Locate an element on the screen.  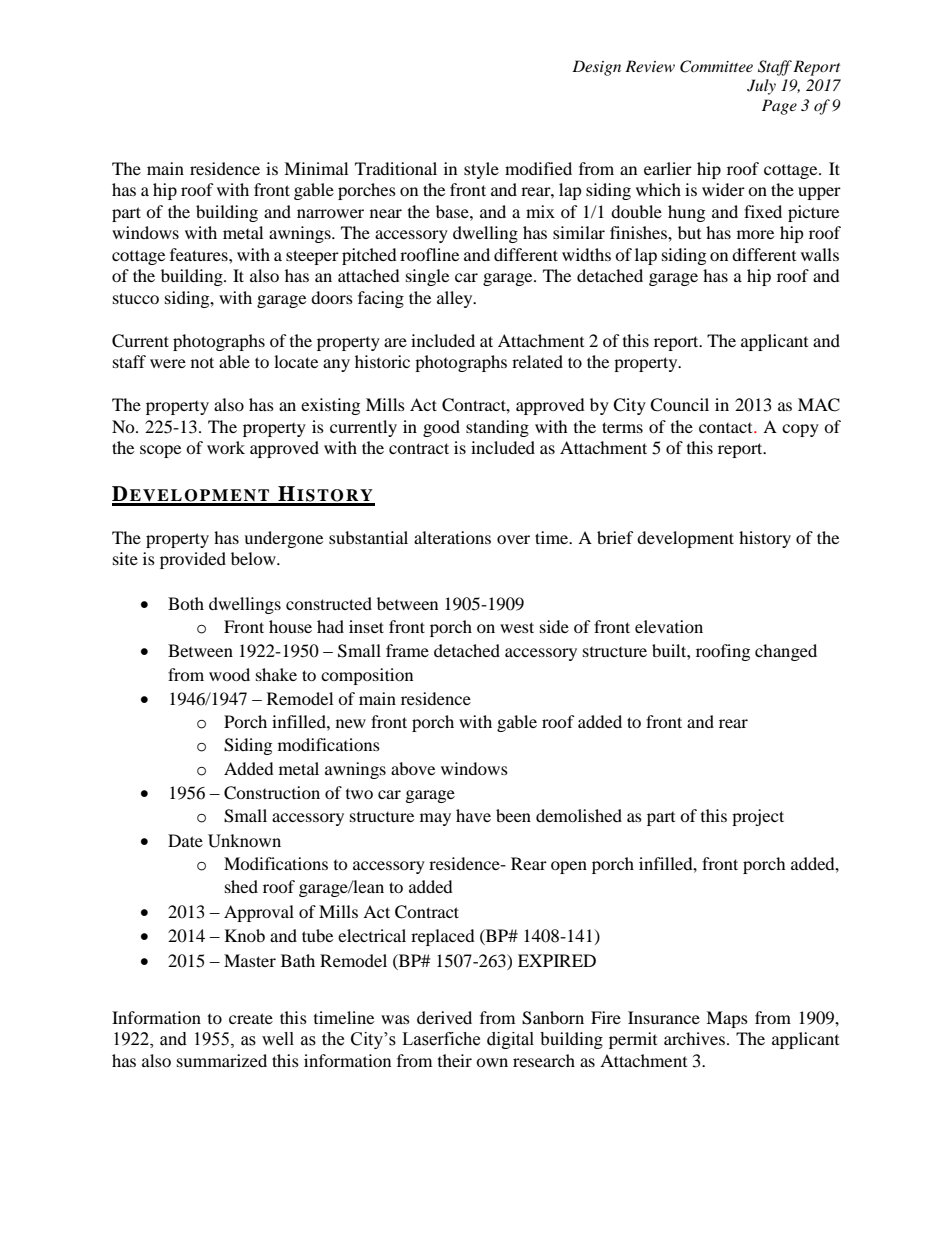
style is located at coordinates (481, 170).
